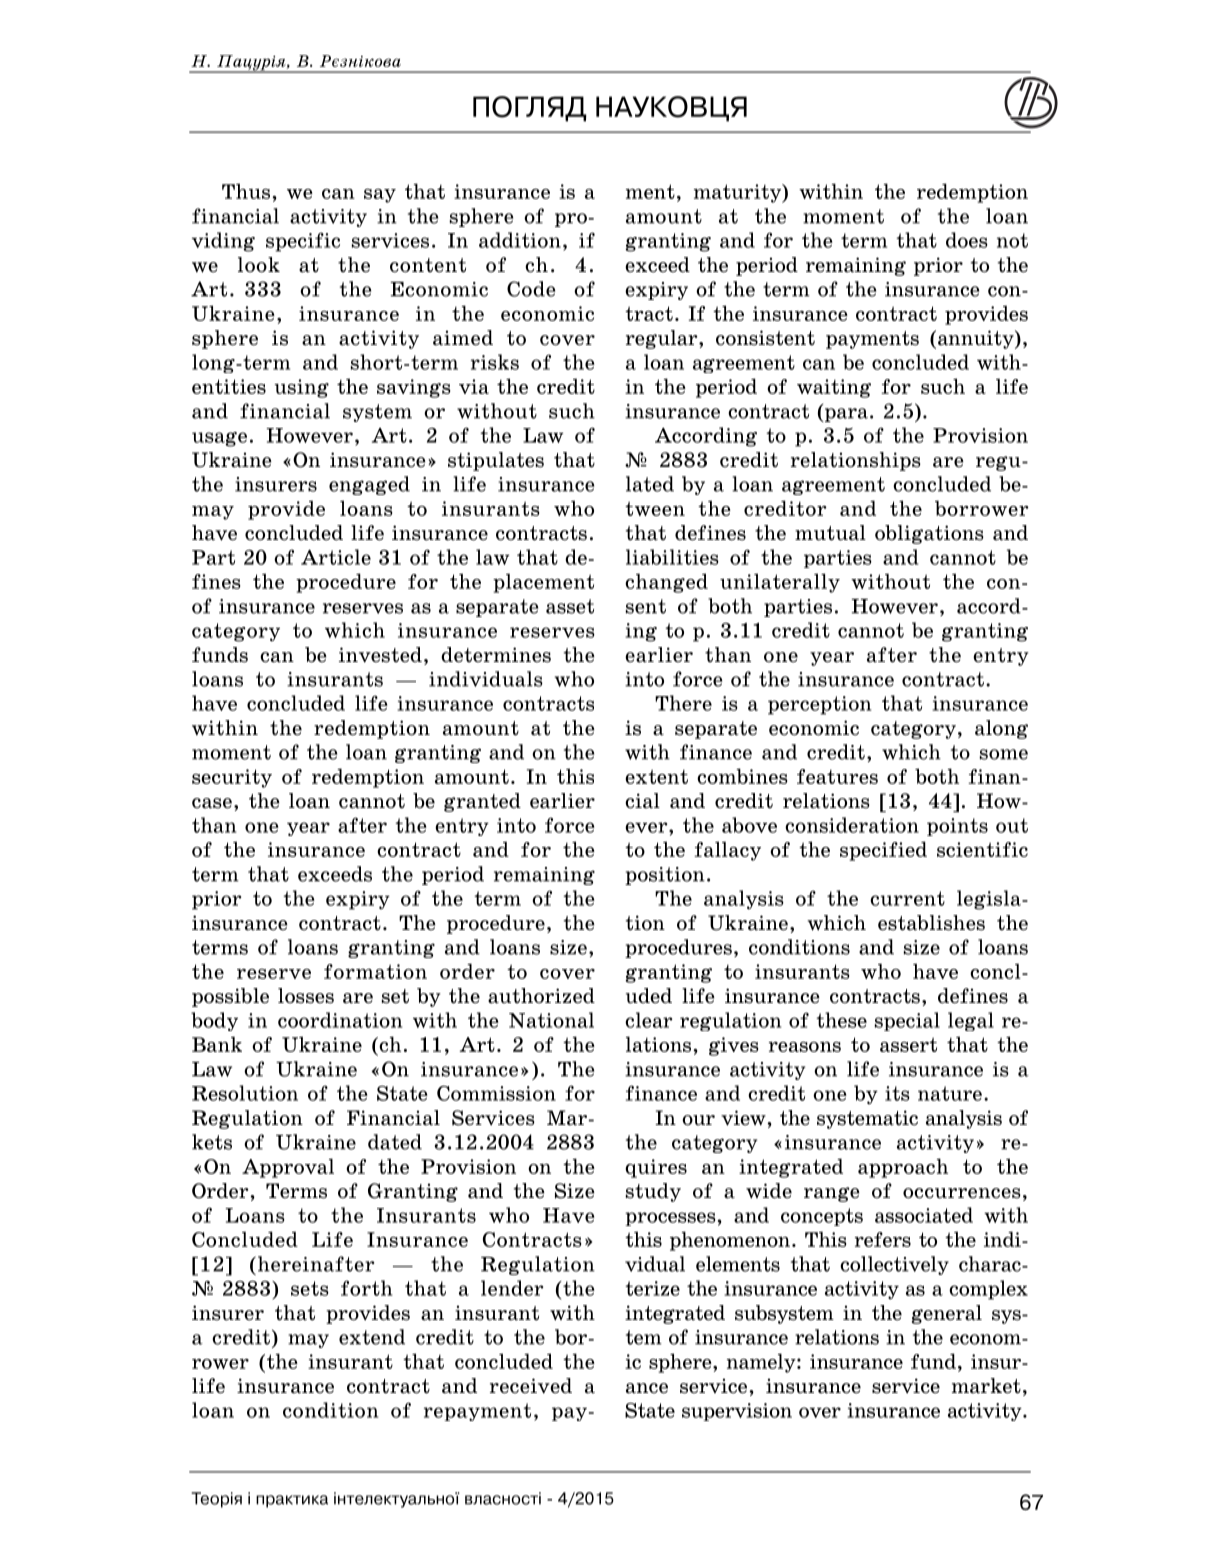  What do you see at coordinates (908, 1045) in the screenshot?
I see `assert` at bounding box center [908, 1045].
